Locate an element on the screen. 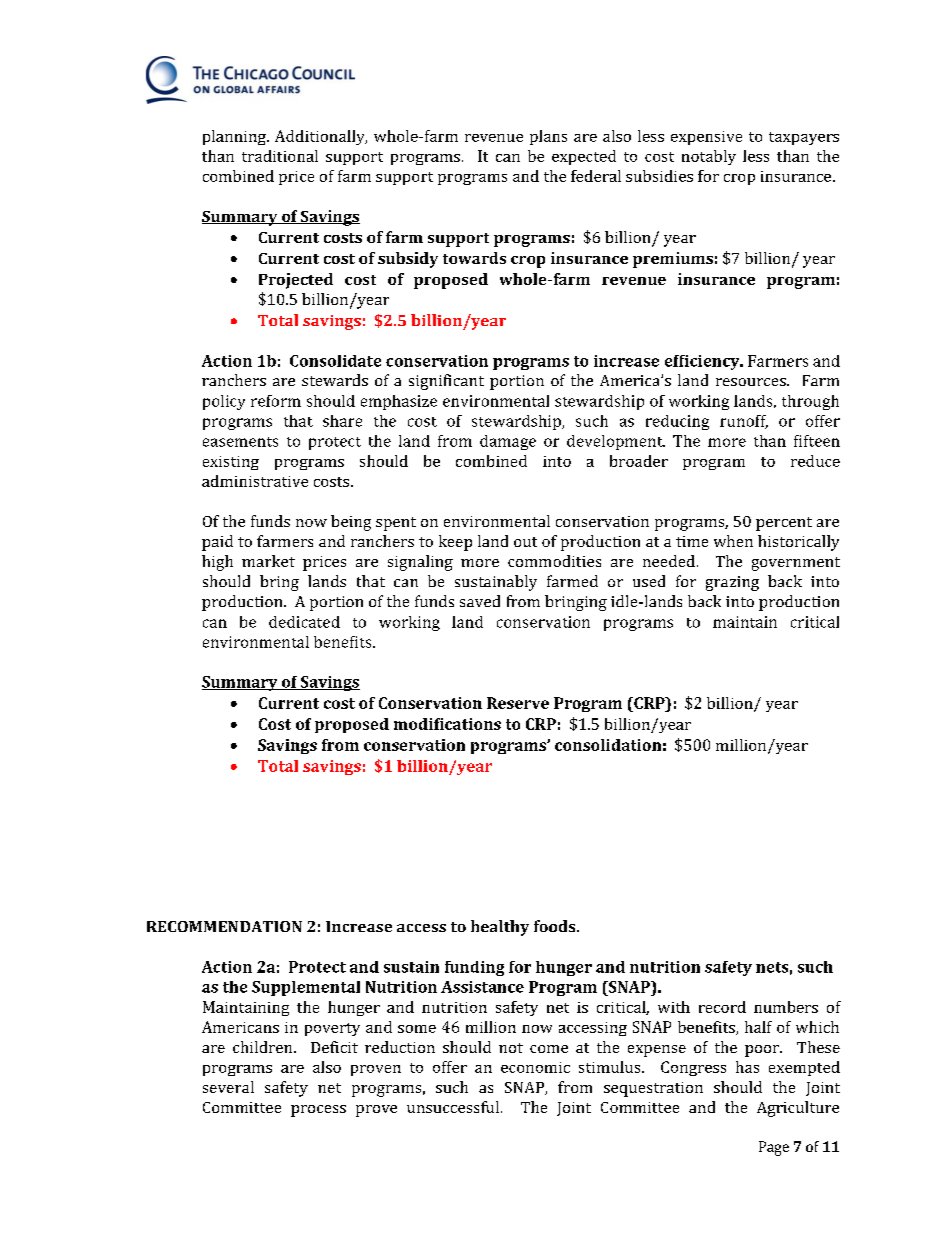 Image resolution: width=952 pixels, height=1233 pixels. notably is located at coordinates (709, 157).
